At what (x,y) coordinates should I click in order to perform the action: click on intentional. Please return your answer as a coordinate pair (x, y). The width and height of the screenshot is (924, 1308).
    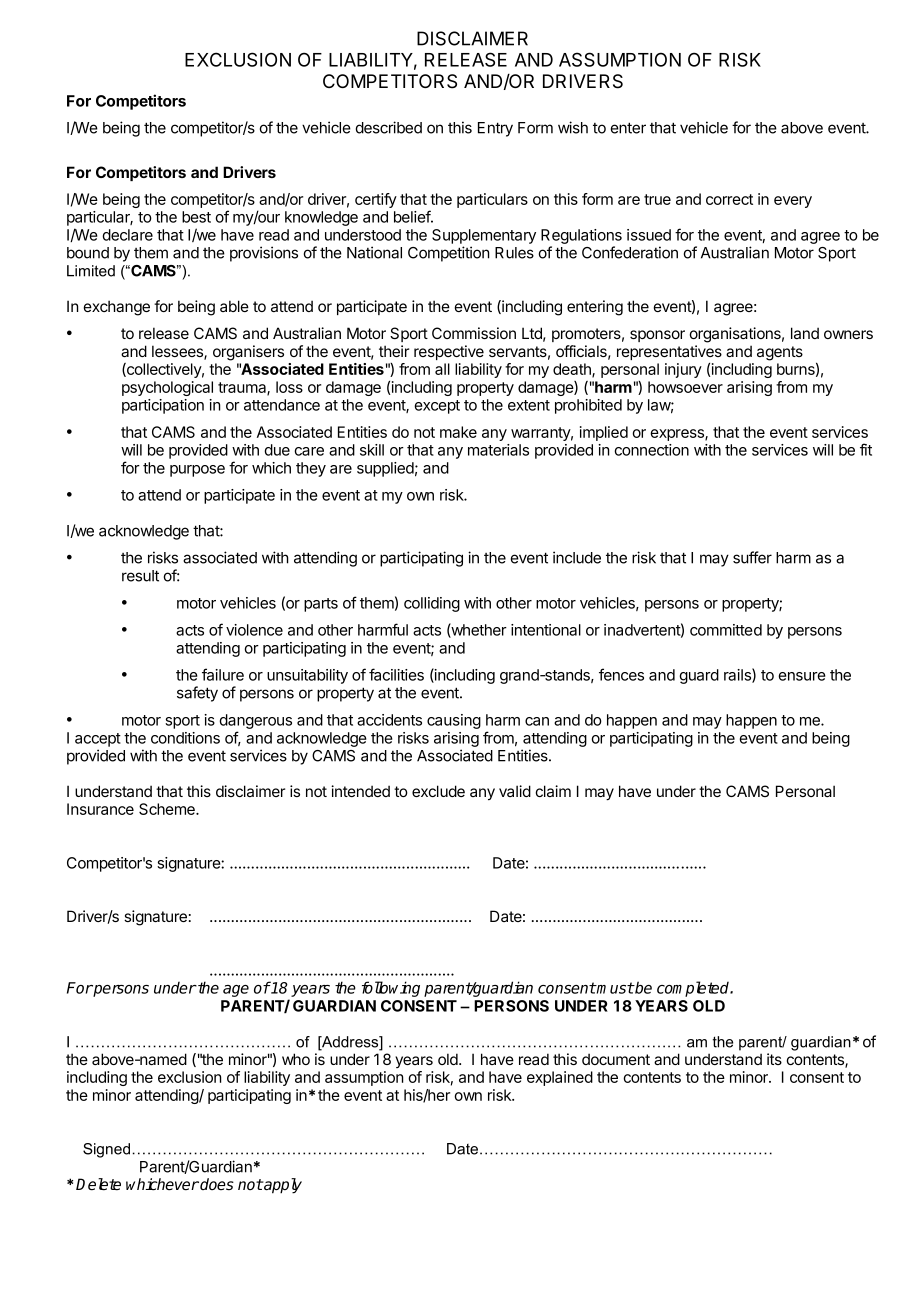
    Looking at the image, I should click on (546, 630).
